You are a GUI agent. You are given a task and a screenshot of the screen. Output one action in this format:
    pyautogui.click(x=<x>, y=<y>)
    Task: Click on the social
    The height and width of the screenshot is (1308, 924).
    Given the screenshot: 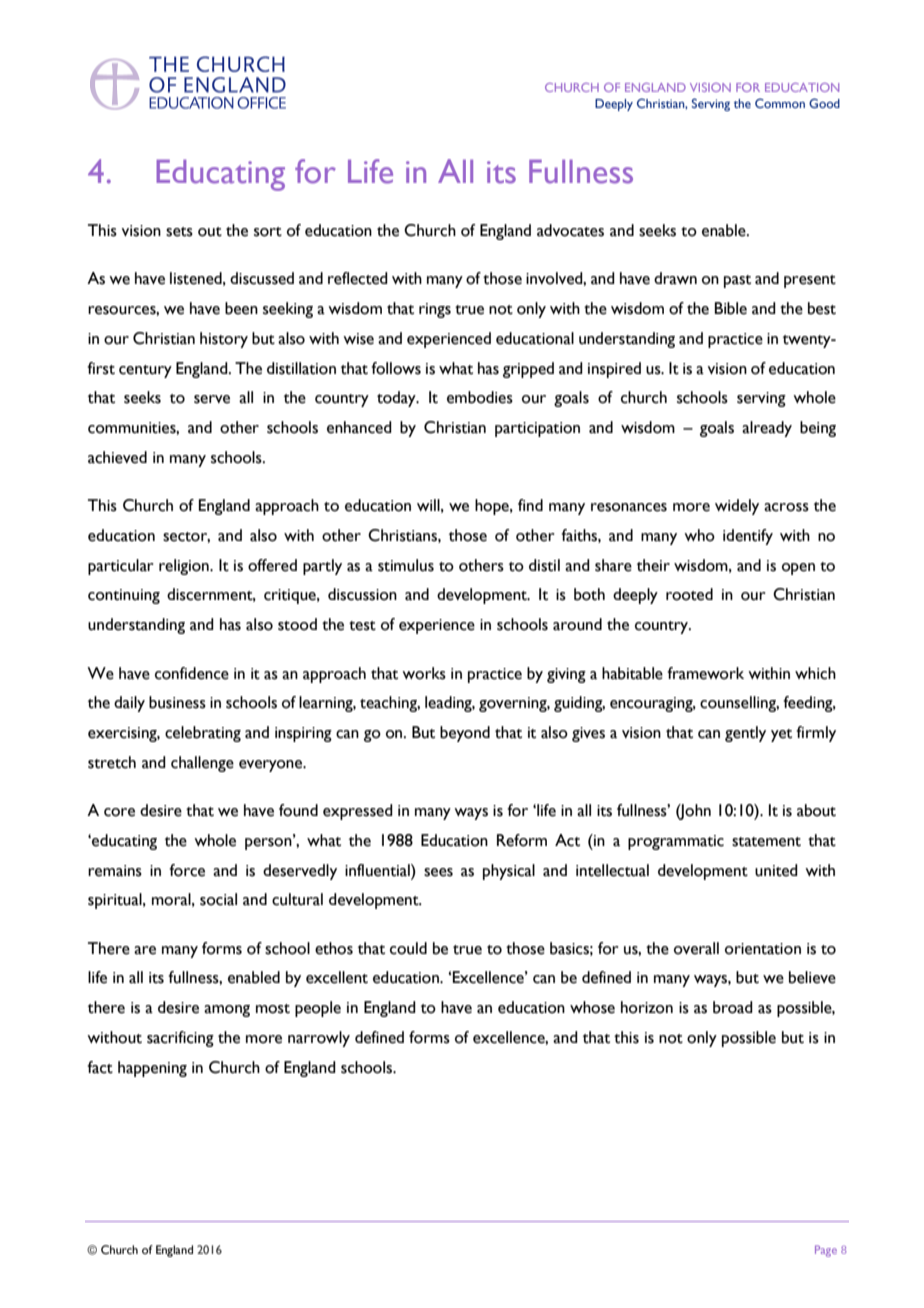 What is the action you would take?
    pyautogui.click(x=218, y=899)
